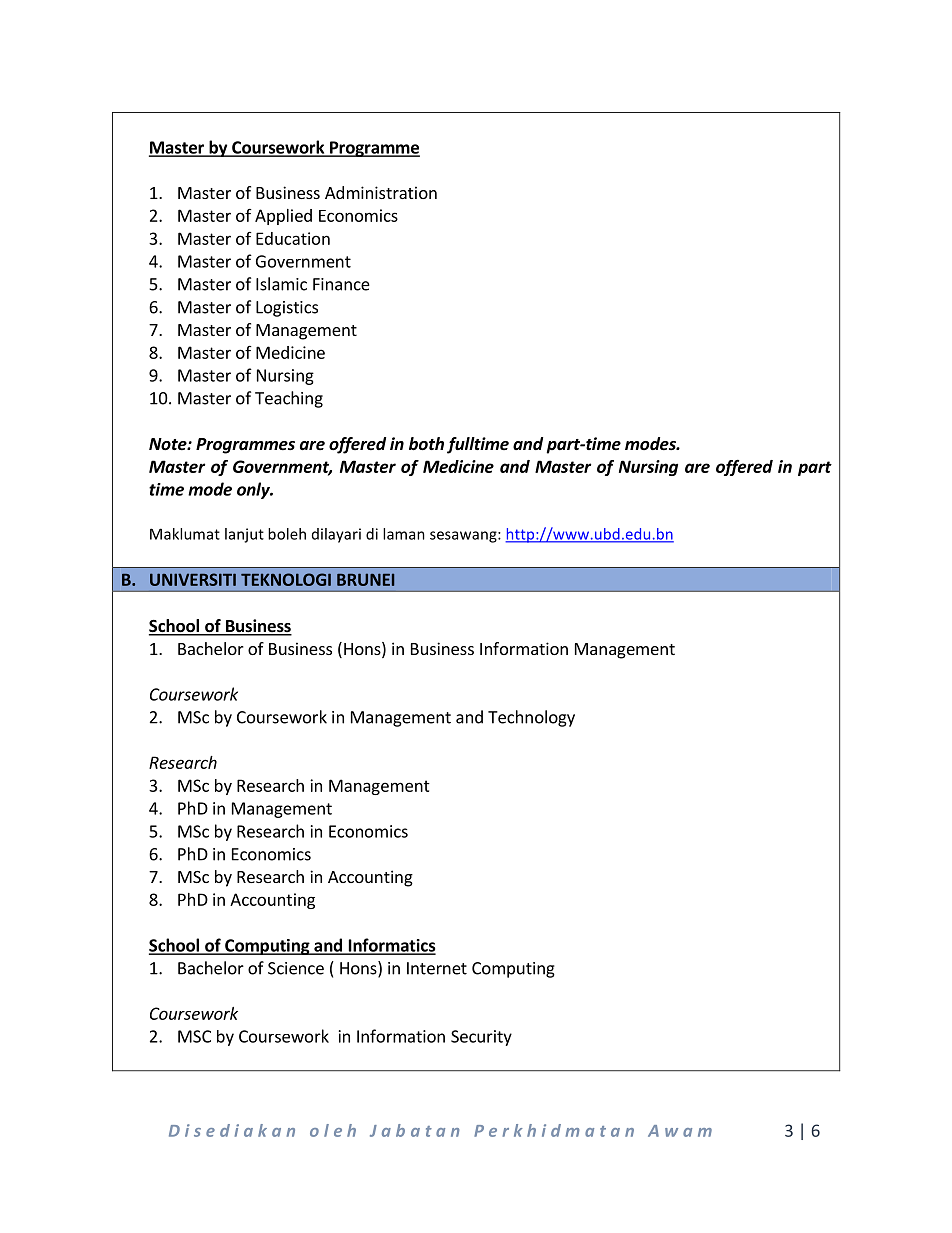  I want to click on Teaching, so click(289, 399).
